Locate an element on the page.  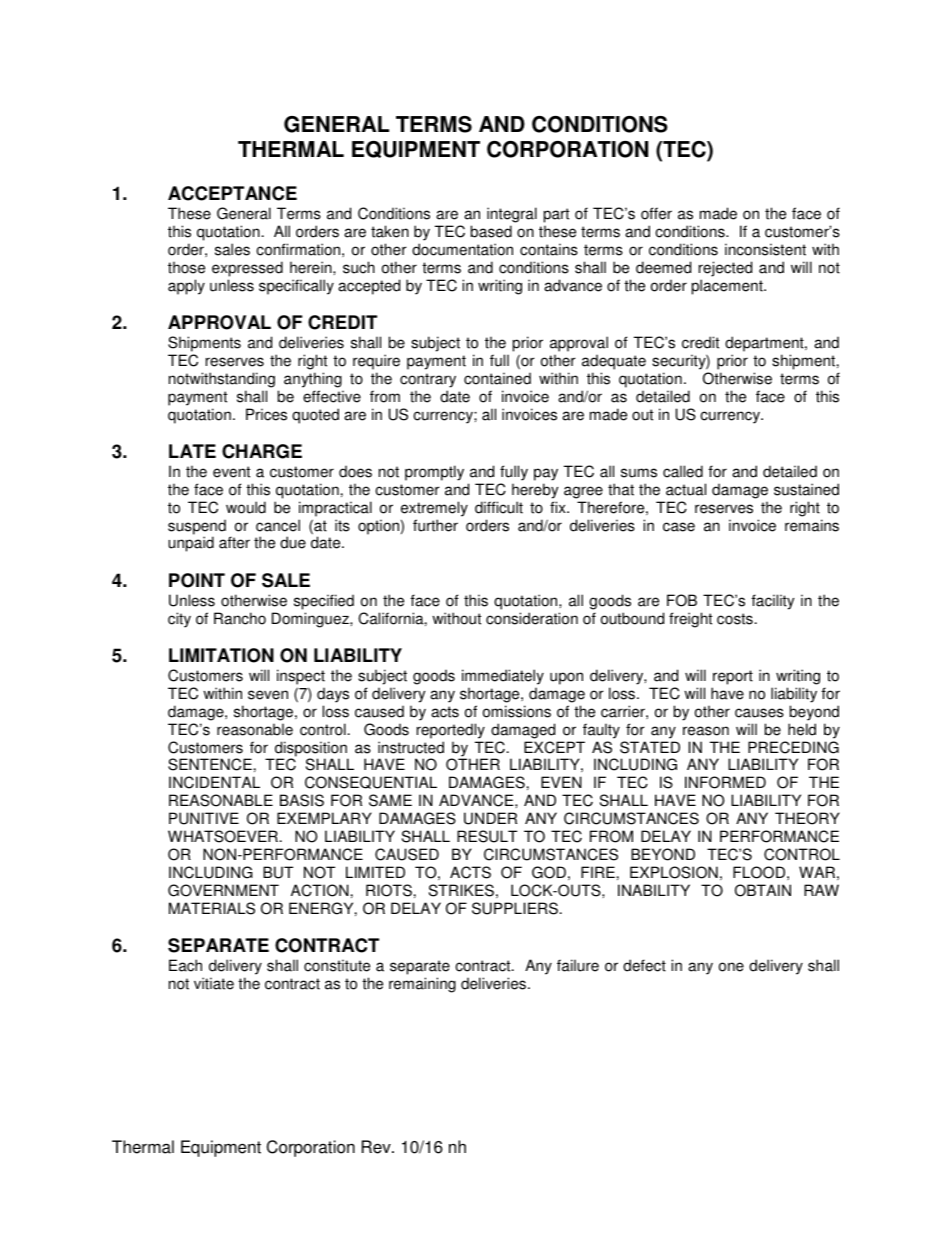
remaining is located at coordinates (422, 985).
